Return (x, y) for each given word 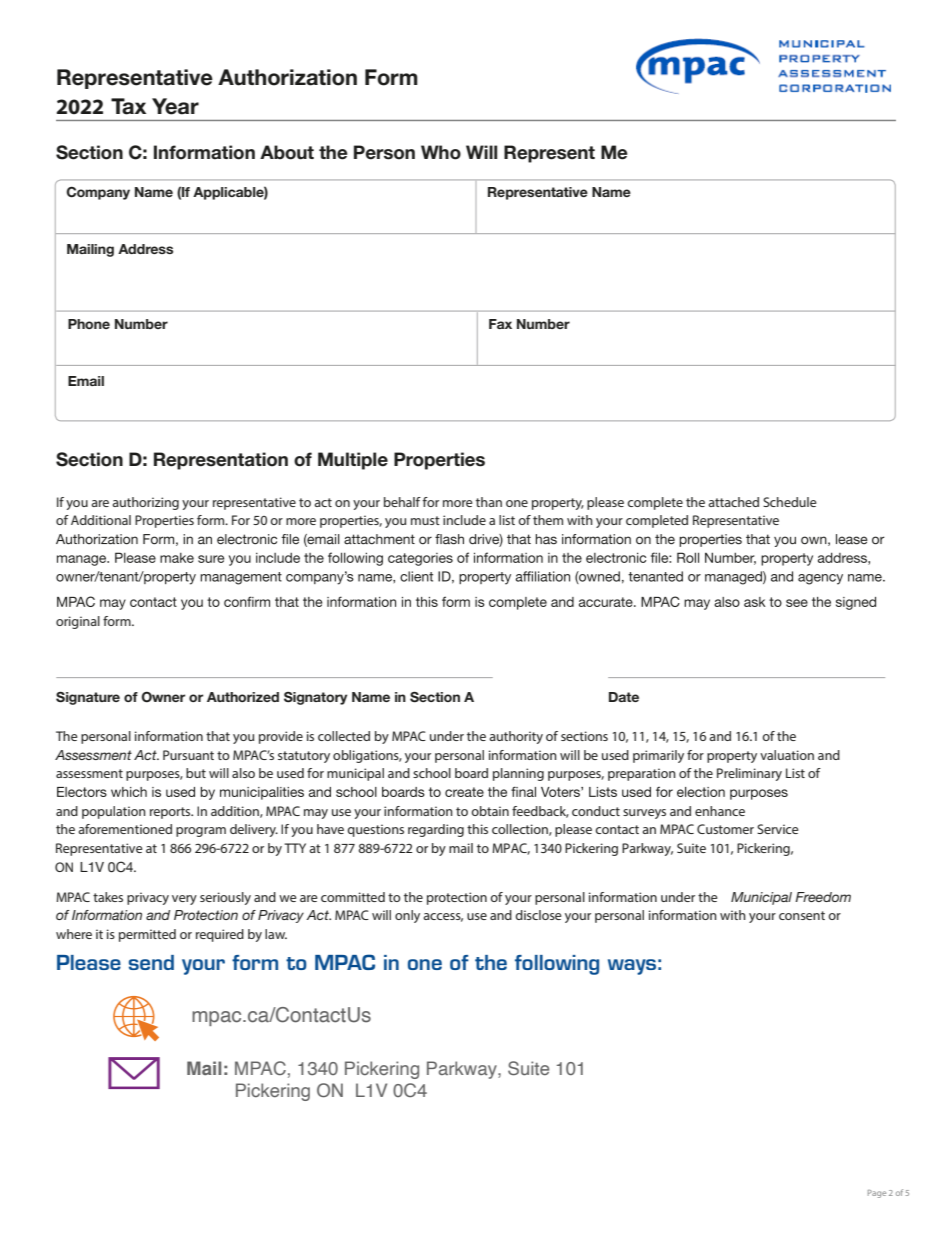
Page (877, 1194)
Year (175, 106)
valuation (787, 755)
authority (516, 737)
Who (441, 152)
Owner (163, 697)
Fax (500, 324)
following (557, 965)
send (151, 962)
